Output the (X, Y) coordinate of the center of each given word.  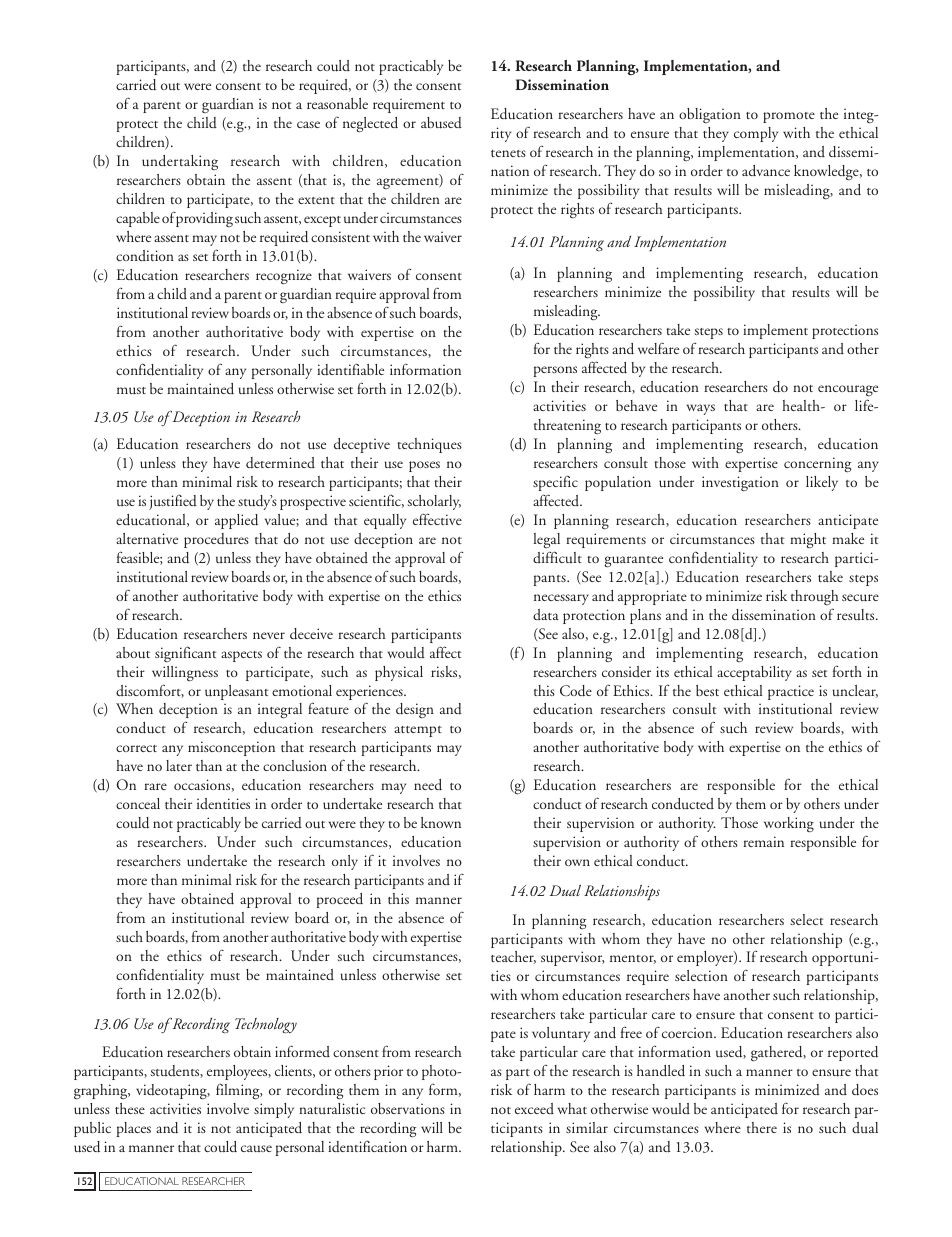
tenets (508, 153)
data (546, 614)
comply (756, 134)
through (814, 597)
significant (185, 654)
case (308, 124)
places (134, 1129)
